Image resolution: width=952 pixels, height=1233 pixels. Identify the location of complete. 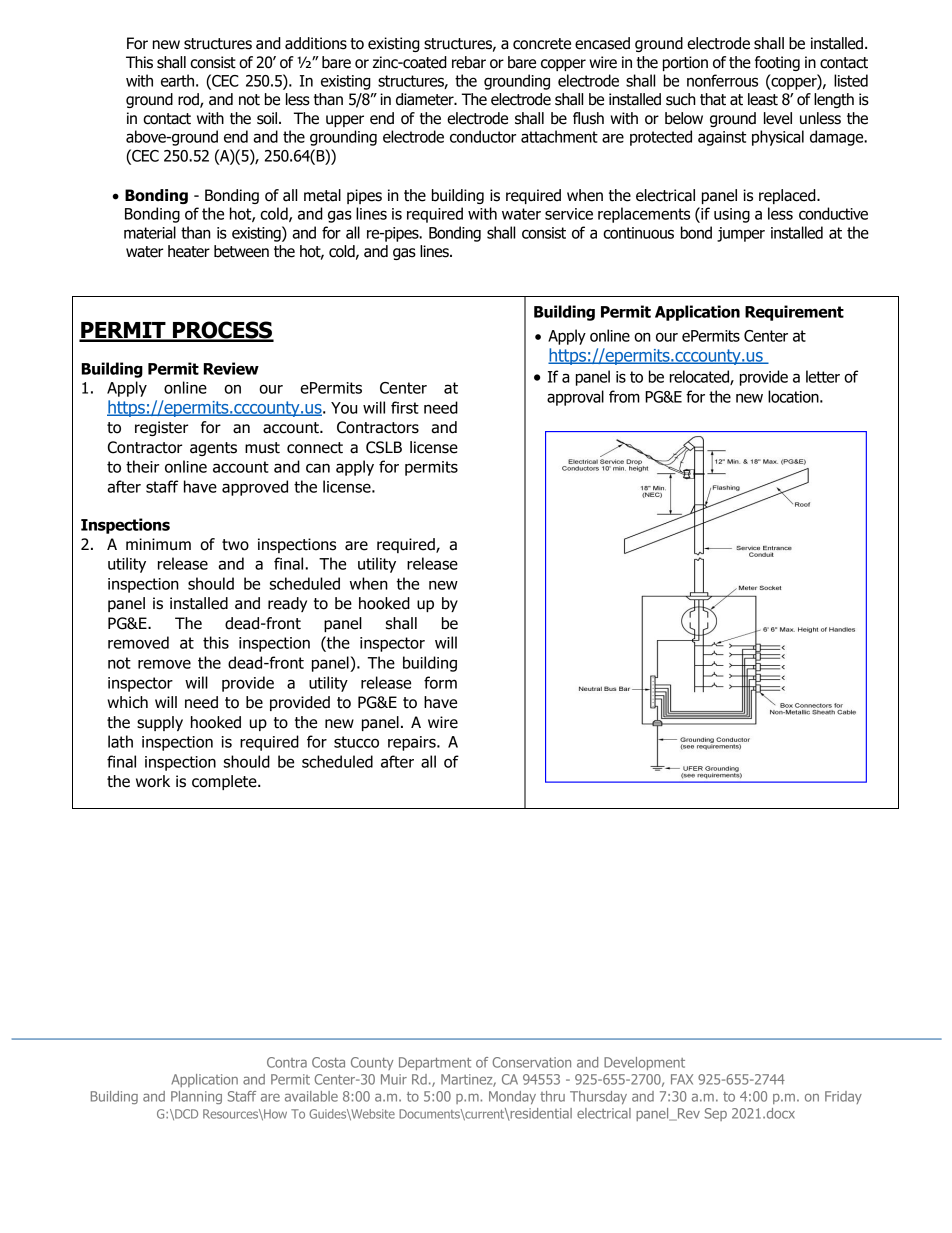
(225, 782).
